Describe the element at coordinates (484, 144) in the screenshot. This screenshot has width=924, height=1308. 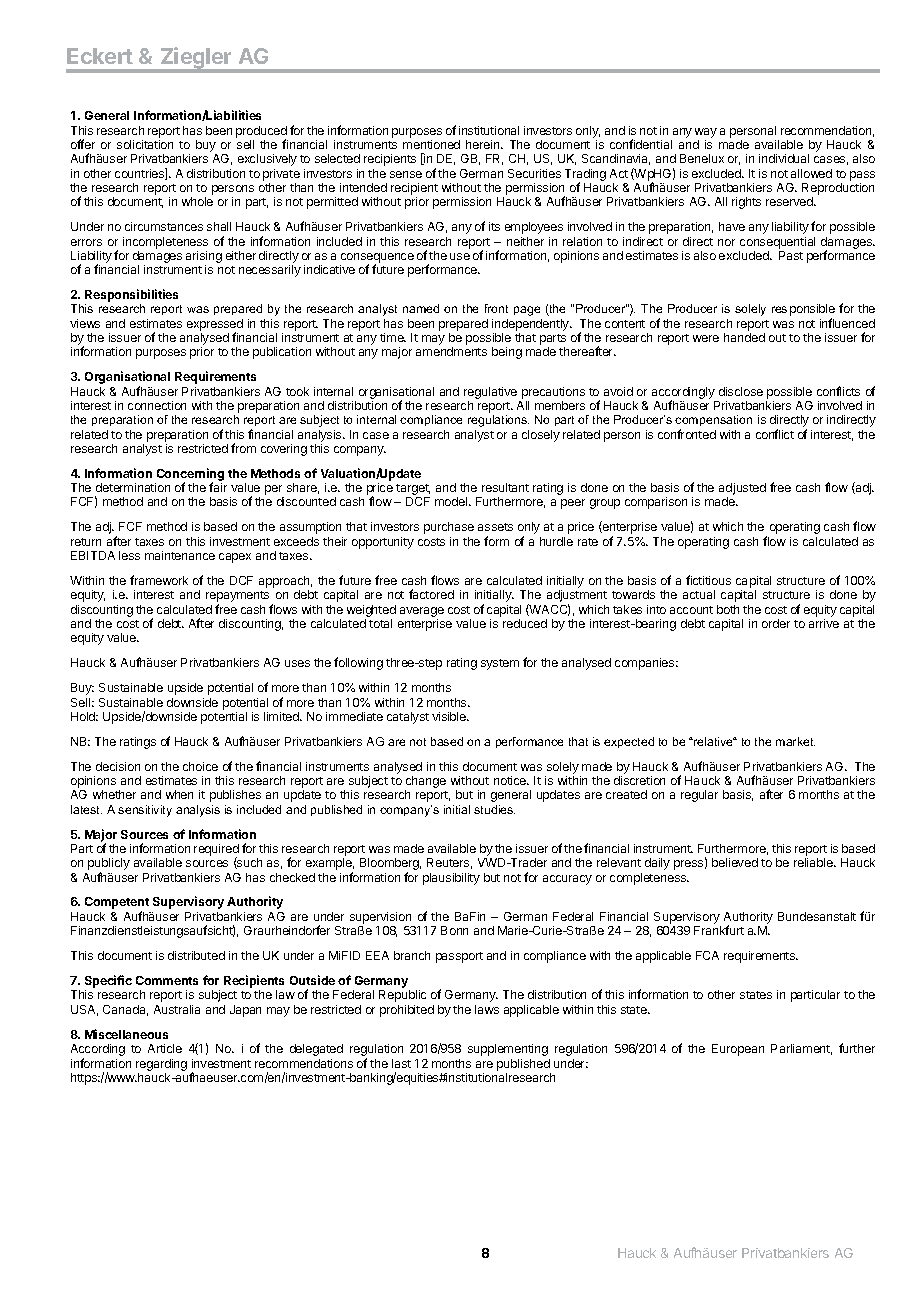
I see `herein` at that location.
